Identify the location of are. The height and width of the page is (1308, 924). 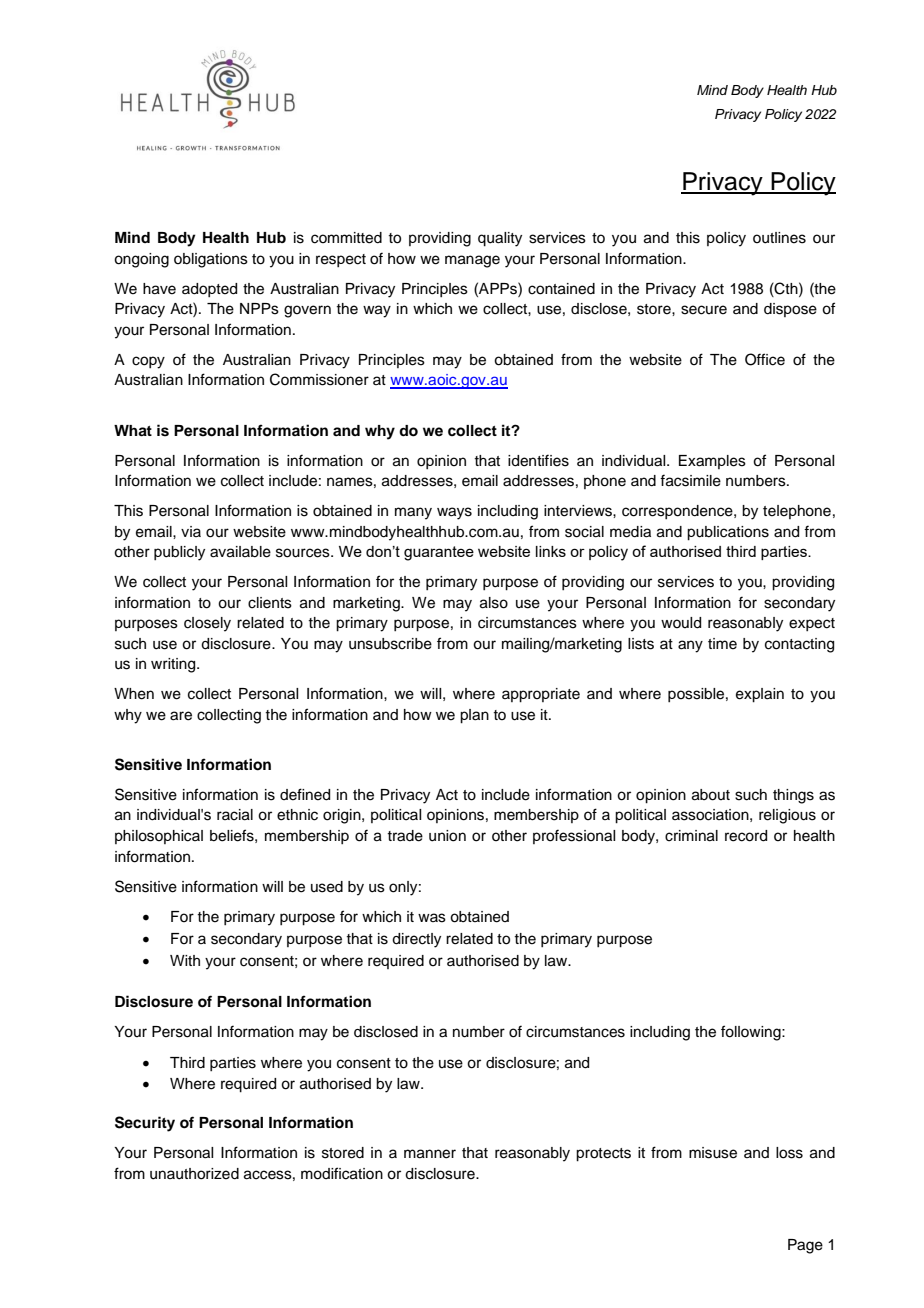
(181, 716).
